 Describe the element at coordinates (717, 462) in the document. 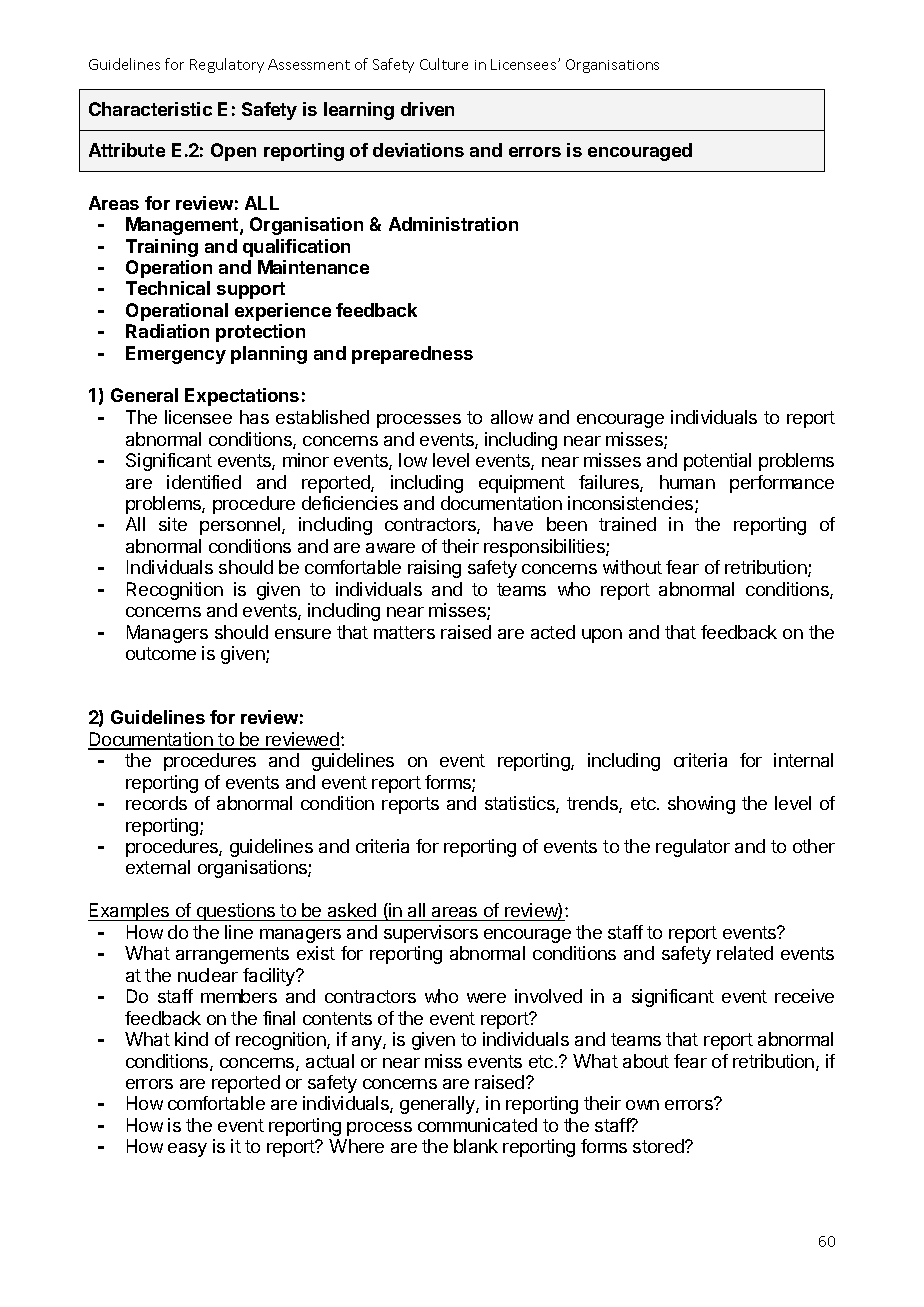

I see `potential` at that location.
